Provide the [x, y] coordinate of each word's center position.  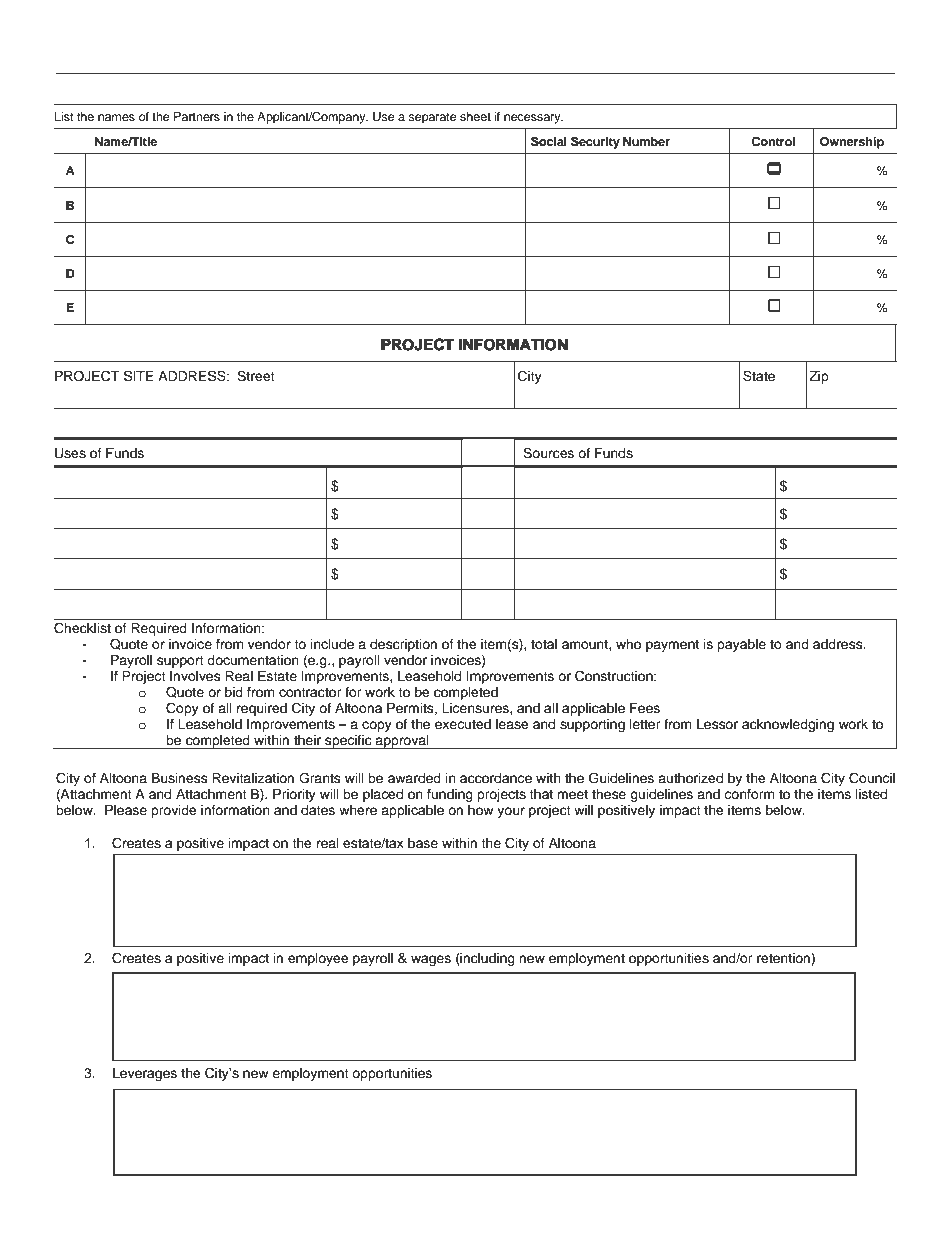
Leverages [145, 1074]
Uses [70, 453]
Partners [197, 116]
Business [180, 778]
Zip [819, 377]
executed [463, 724]
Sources [548, 453]
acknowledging [788, 725]
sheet [475, 116]
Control [773, 142]
